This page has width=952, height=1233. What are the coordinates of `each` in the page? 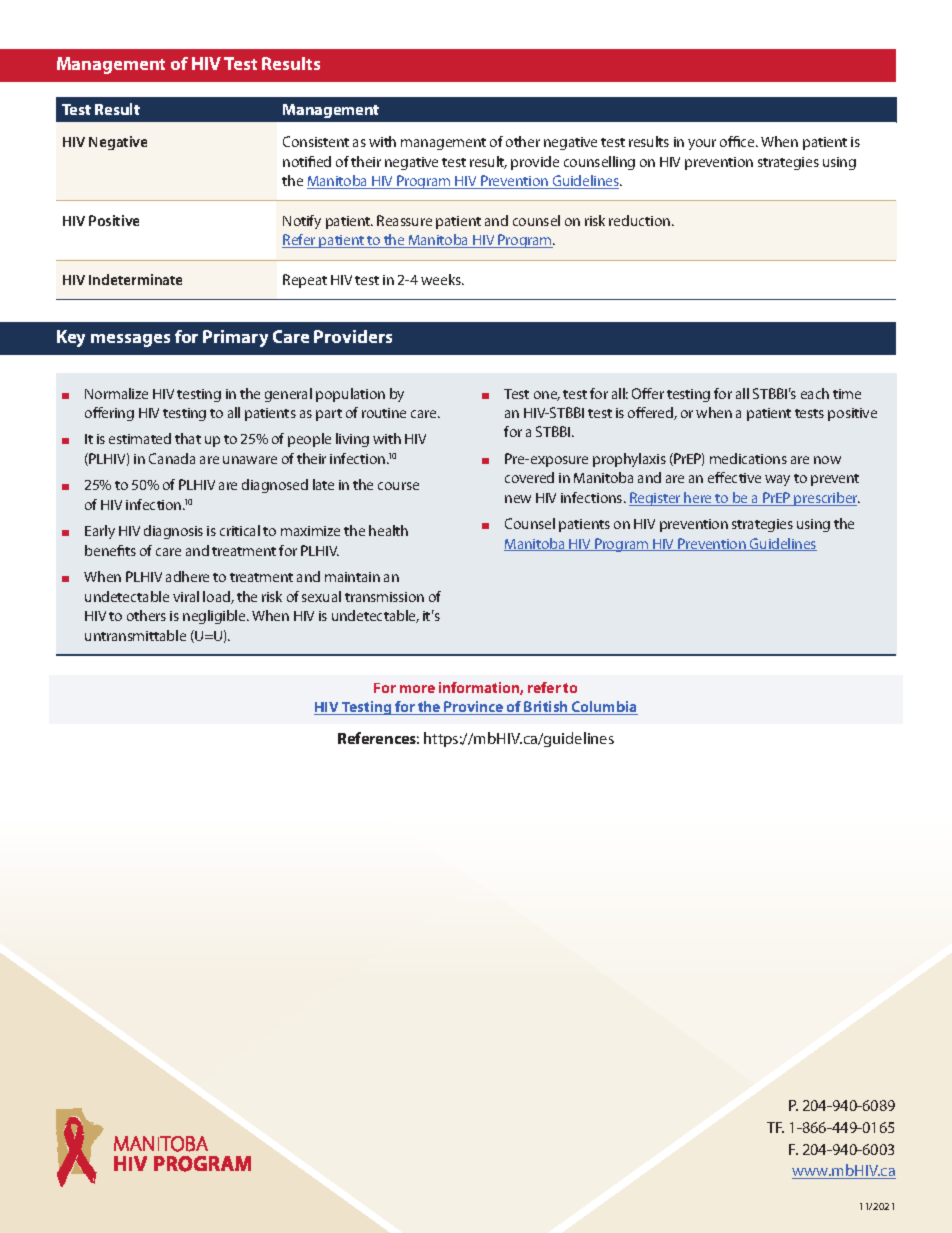 It's located at (815, 393).
